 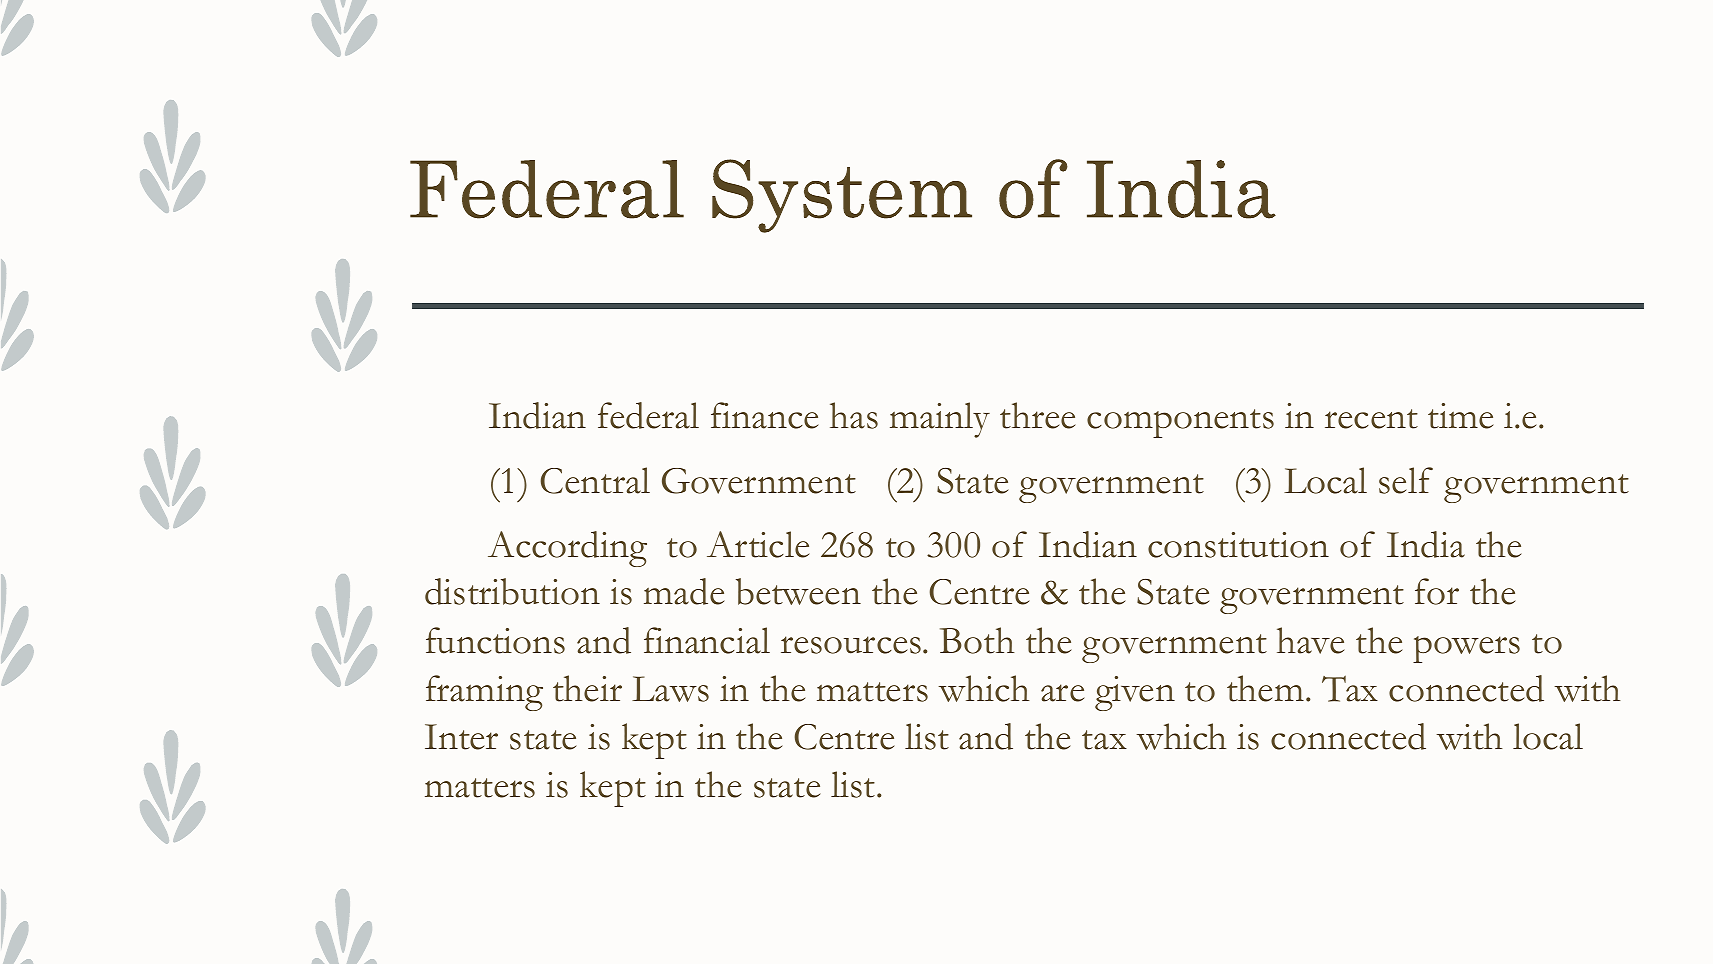 What do you see at coordinates (512, 591) in the screenshot?
I see `distribution` at bounding box center [512, 591].
